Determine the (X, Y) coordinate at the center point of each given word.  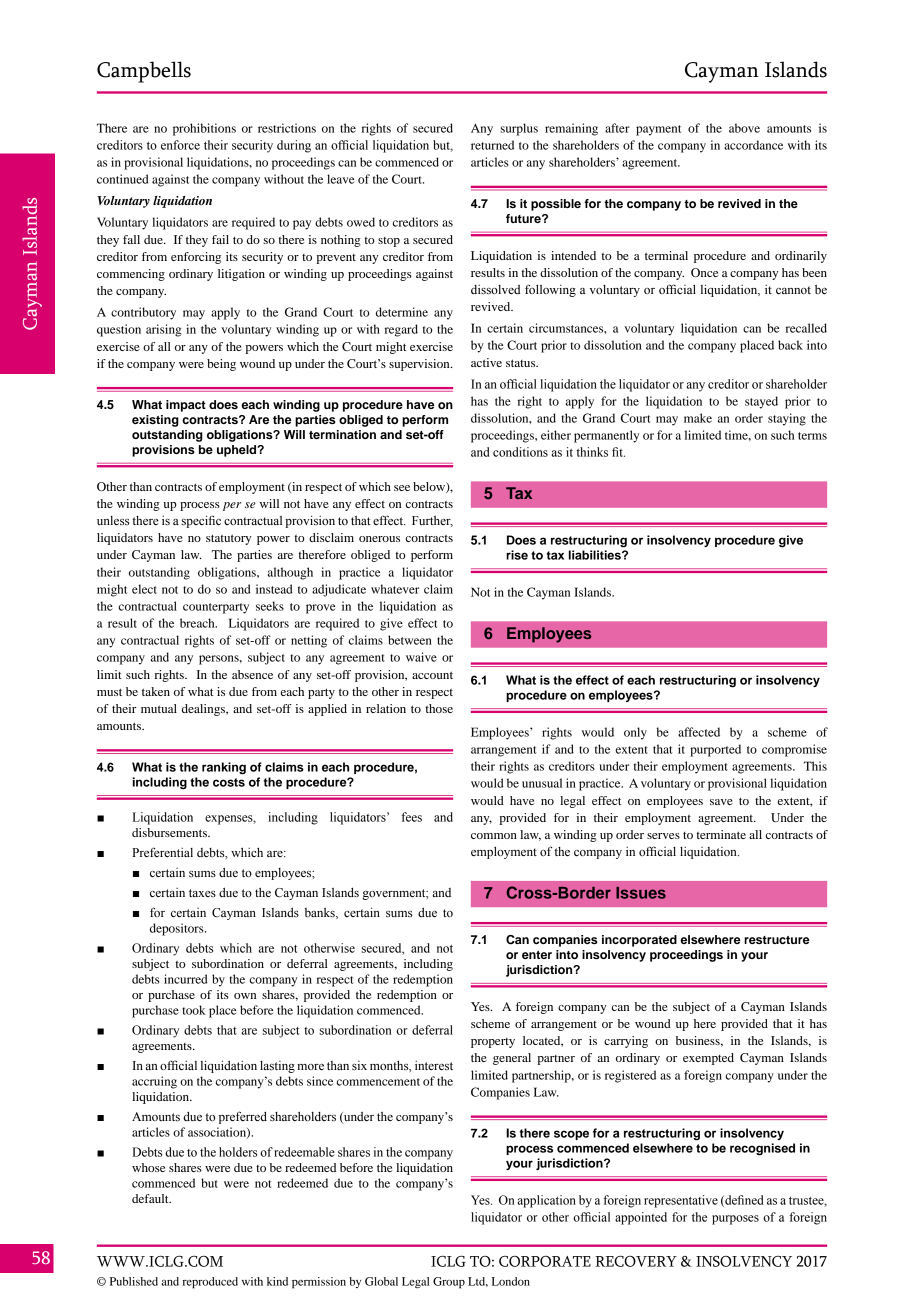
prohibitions (204, 129)
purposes (735, 1220)
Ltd (478, 1282)
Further (432, 521)
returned (492, 145)
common (494, 836)
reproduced (210, 1283)
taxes (202, 893)
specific (201, 521)
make (698, 418)
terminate (721, 834)
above (744, 128)
